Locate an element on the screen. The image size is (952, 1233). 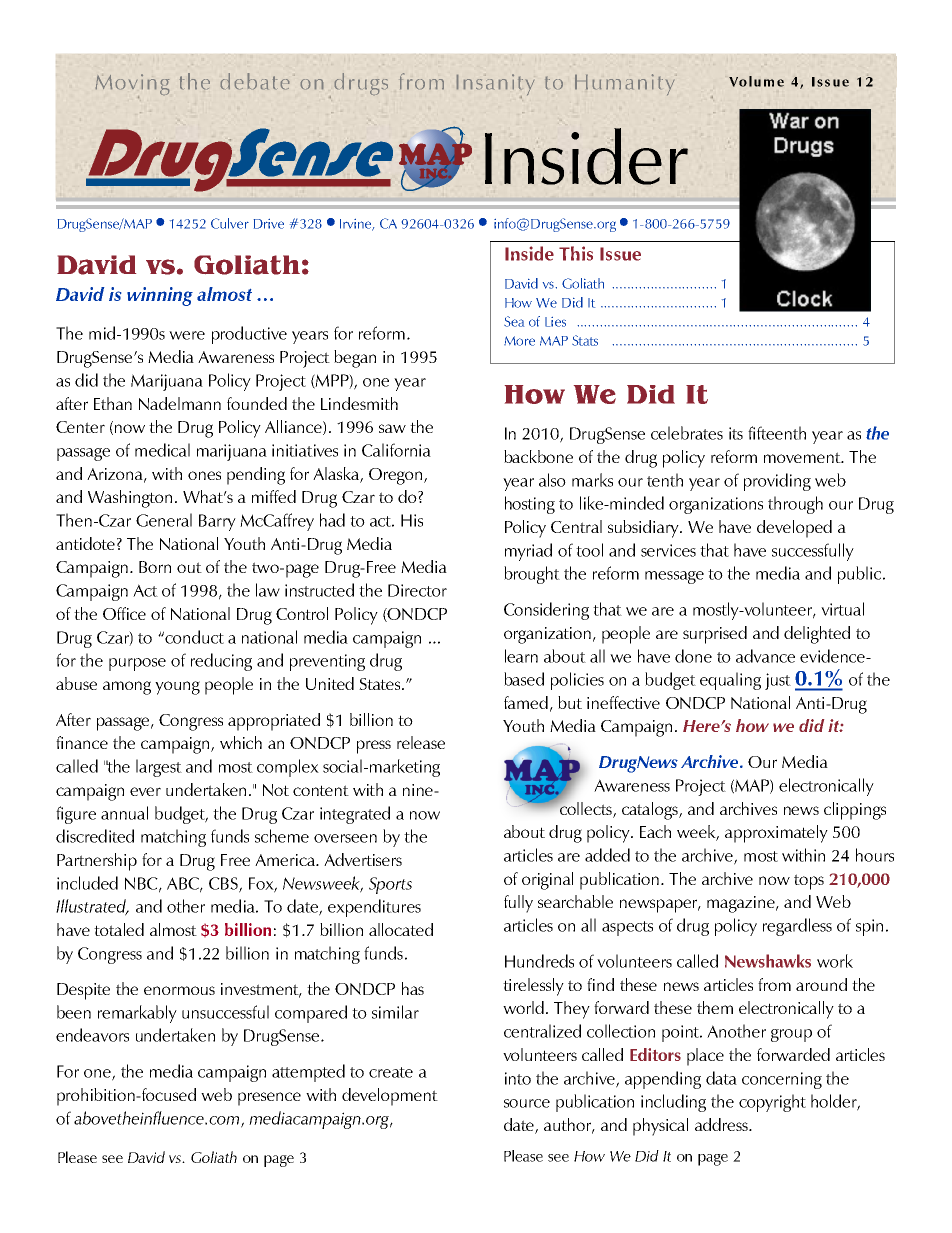
copyright is located at coordinates (772, 1103).
